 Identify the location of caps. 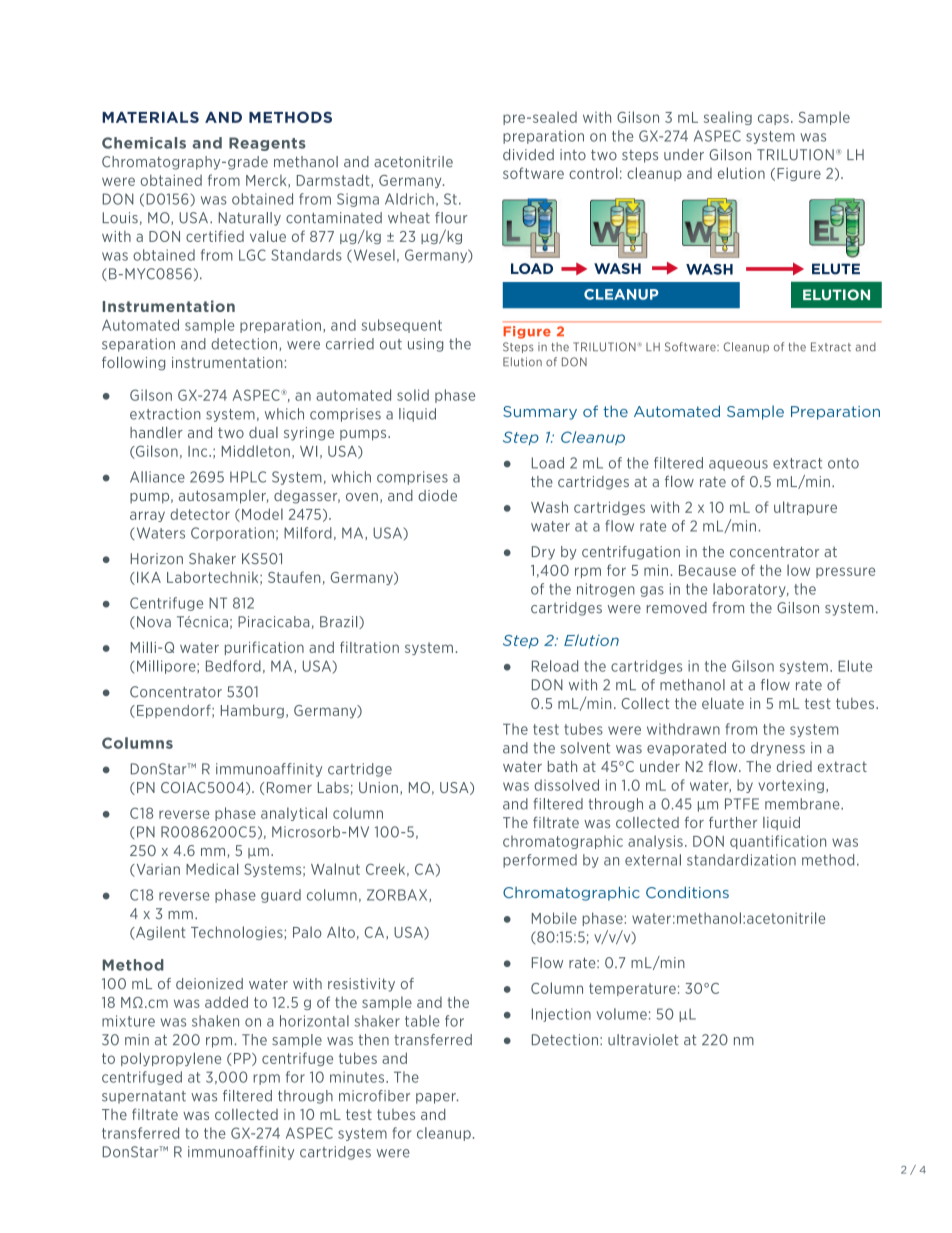
(773, 119).
